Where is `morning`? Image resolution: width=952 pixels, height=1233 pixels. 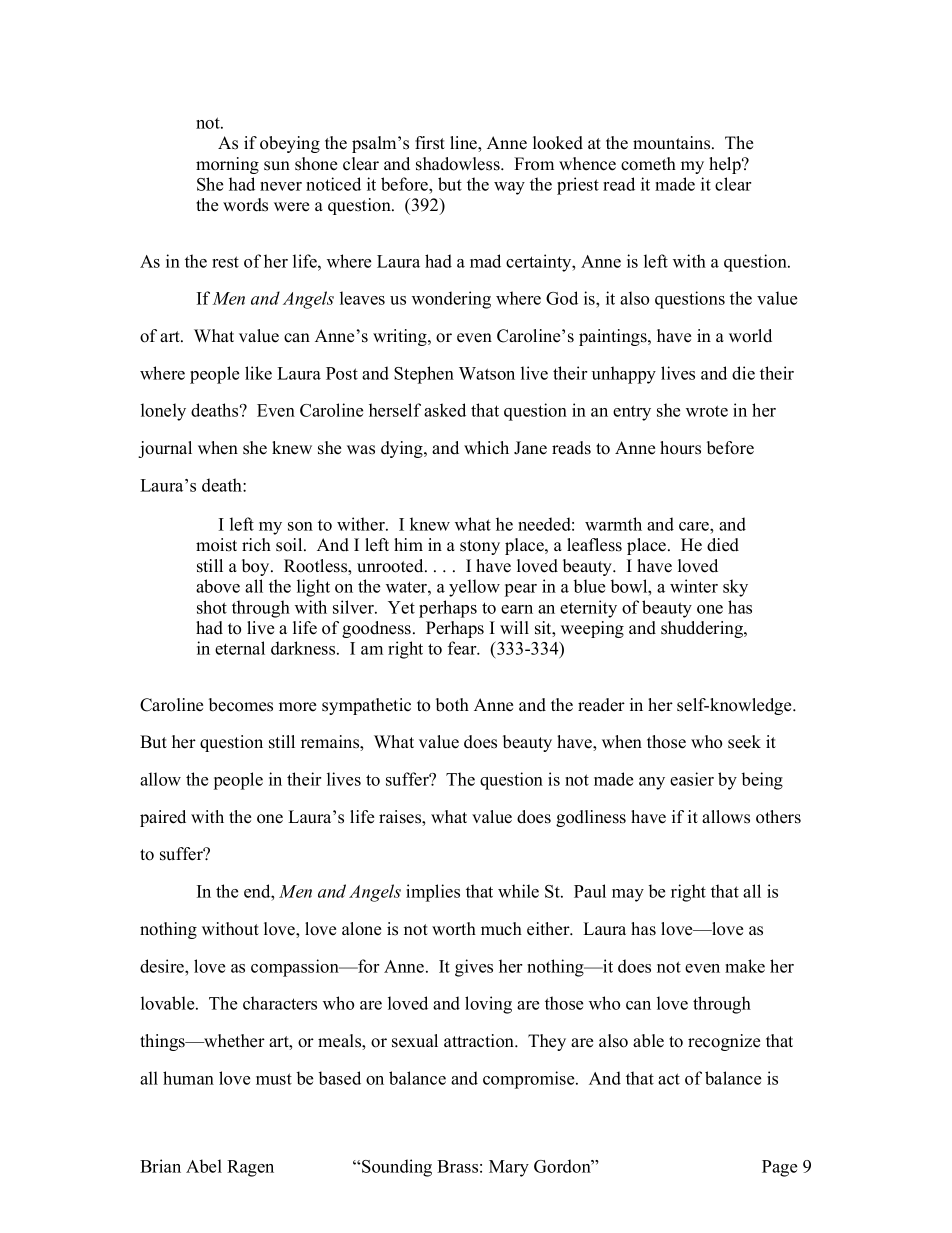
morning is located at coordinates (227, 165).
